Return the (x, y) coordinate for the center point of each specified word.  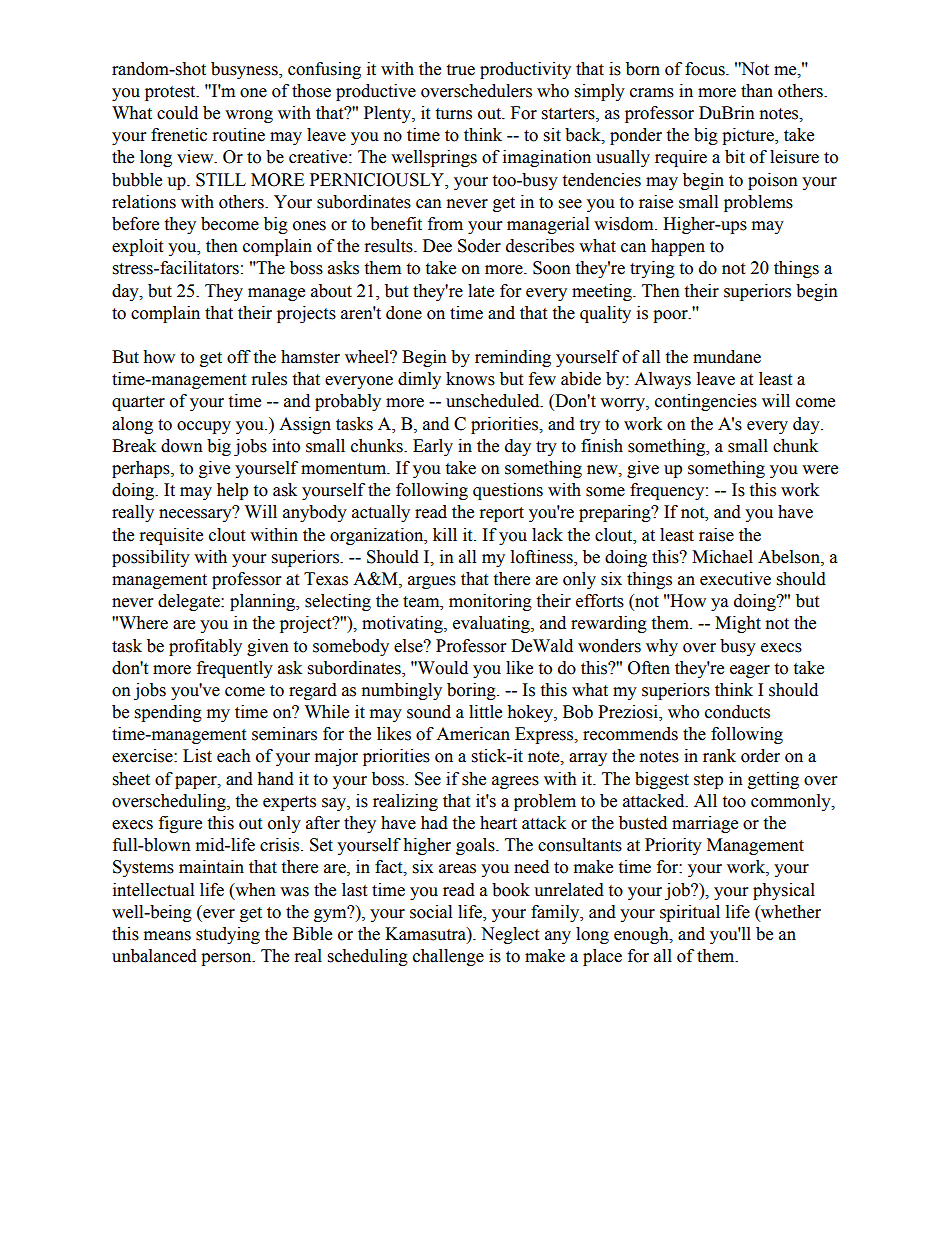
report (502, 514)
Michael (722, 557)
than (757, 91)
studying (228, 935)
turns (453, 114)
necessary (196, 514)
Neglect (510, 935)
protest (171, 93)
